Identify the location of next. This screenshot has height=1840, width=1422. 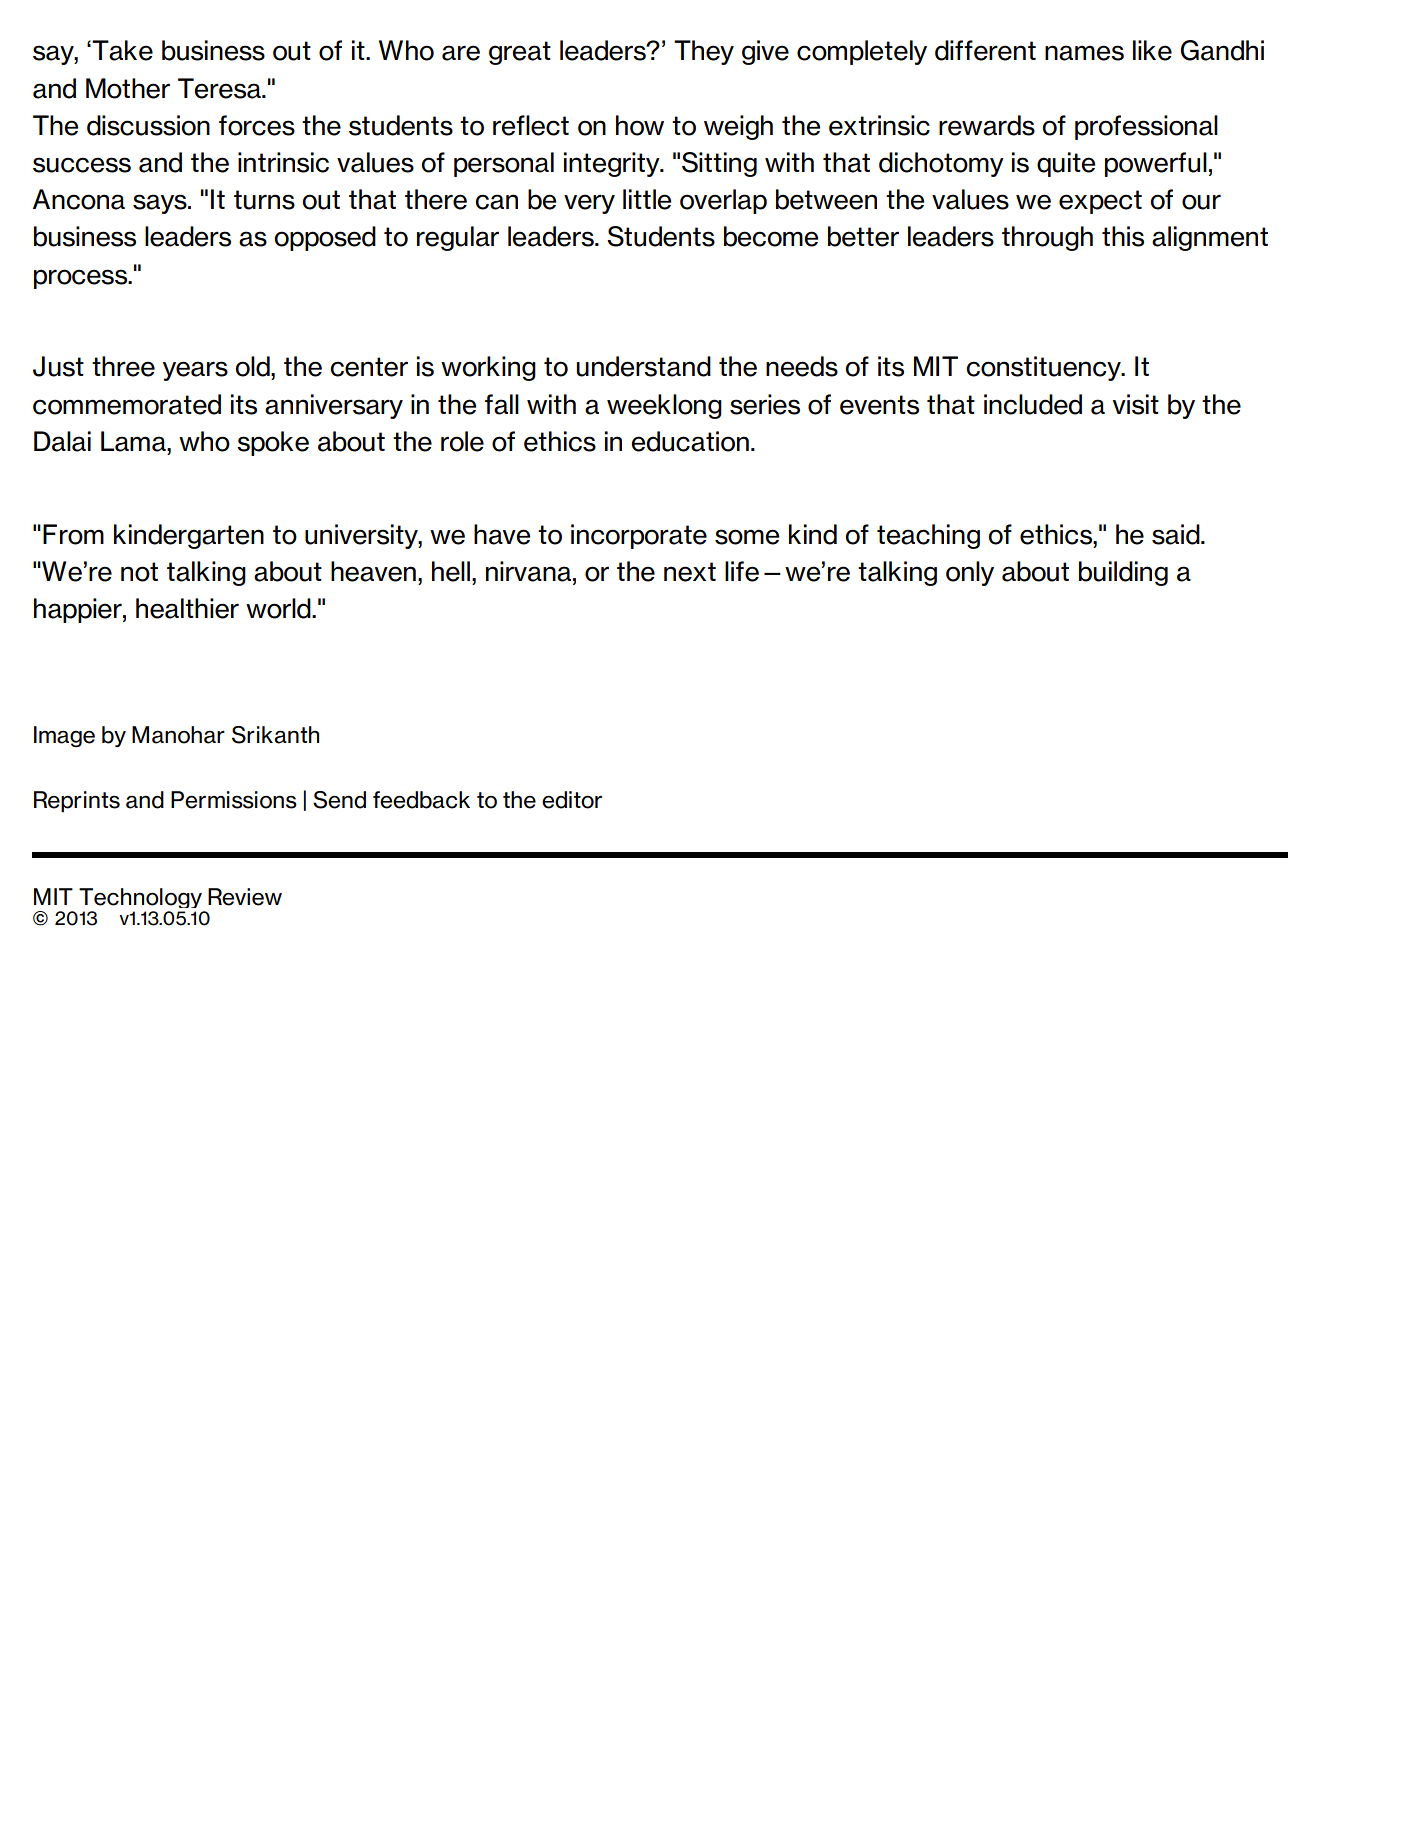
(690, 572).
